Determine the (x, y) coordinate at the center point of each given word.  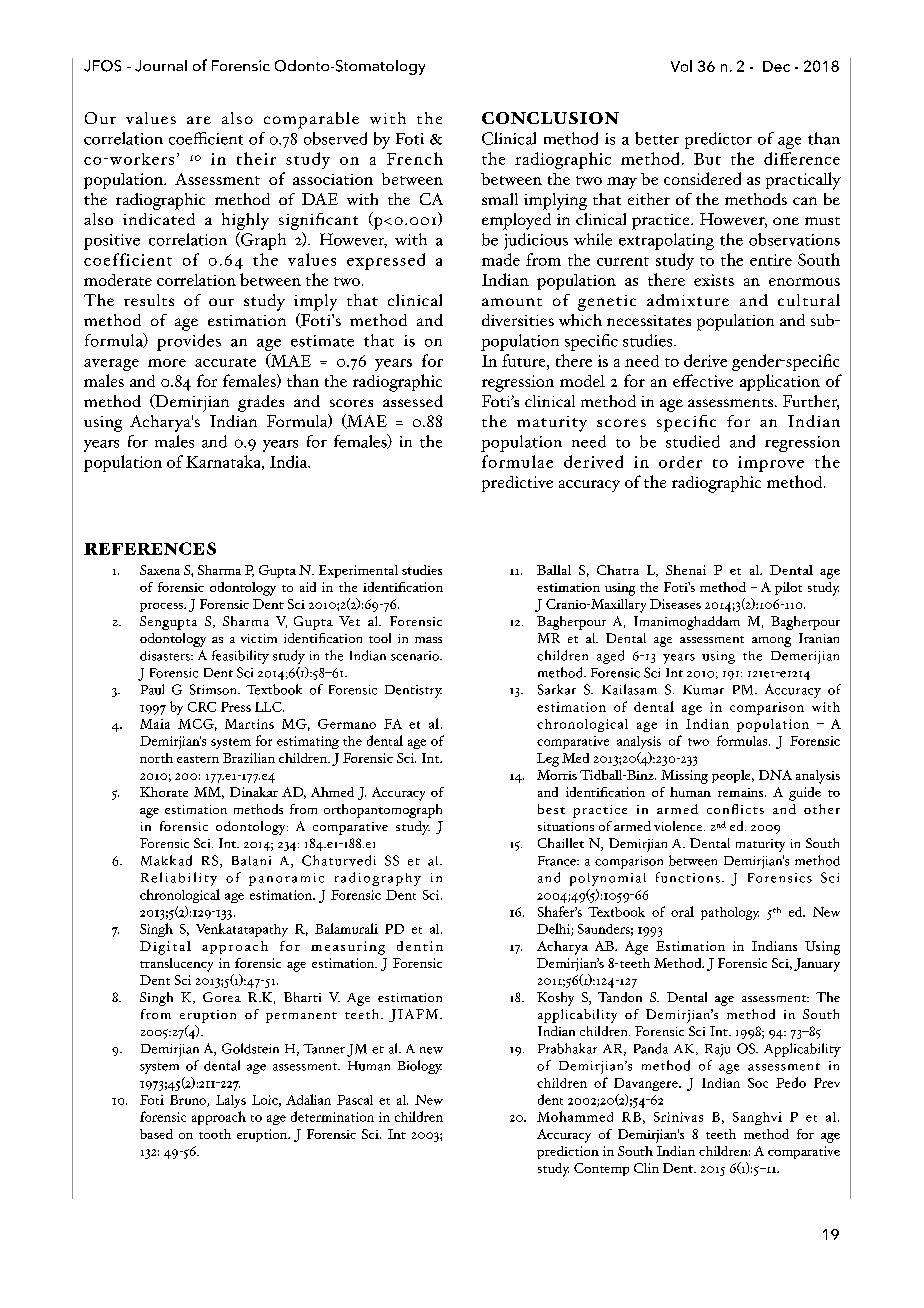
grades (261, 403)
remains (742, 792)
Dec (776, 66)
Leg (548, 760)
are (199, 120)
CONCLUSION (550, 118)
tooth (215, 1134)
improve (771, 464)
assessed (413, 401)
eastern (198, 759)
